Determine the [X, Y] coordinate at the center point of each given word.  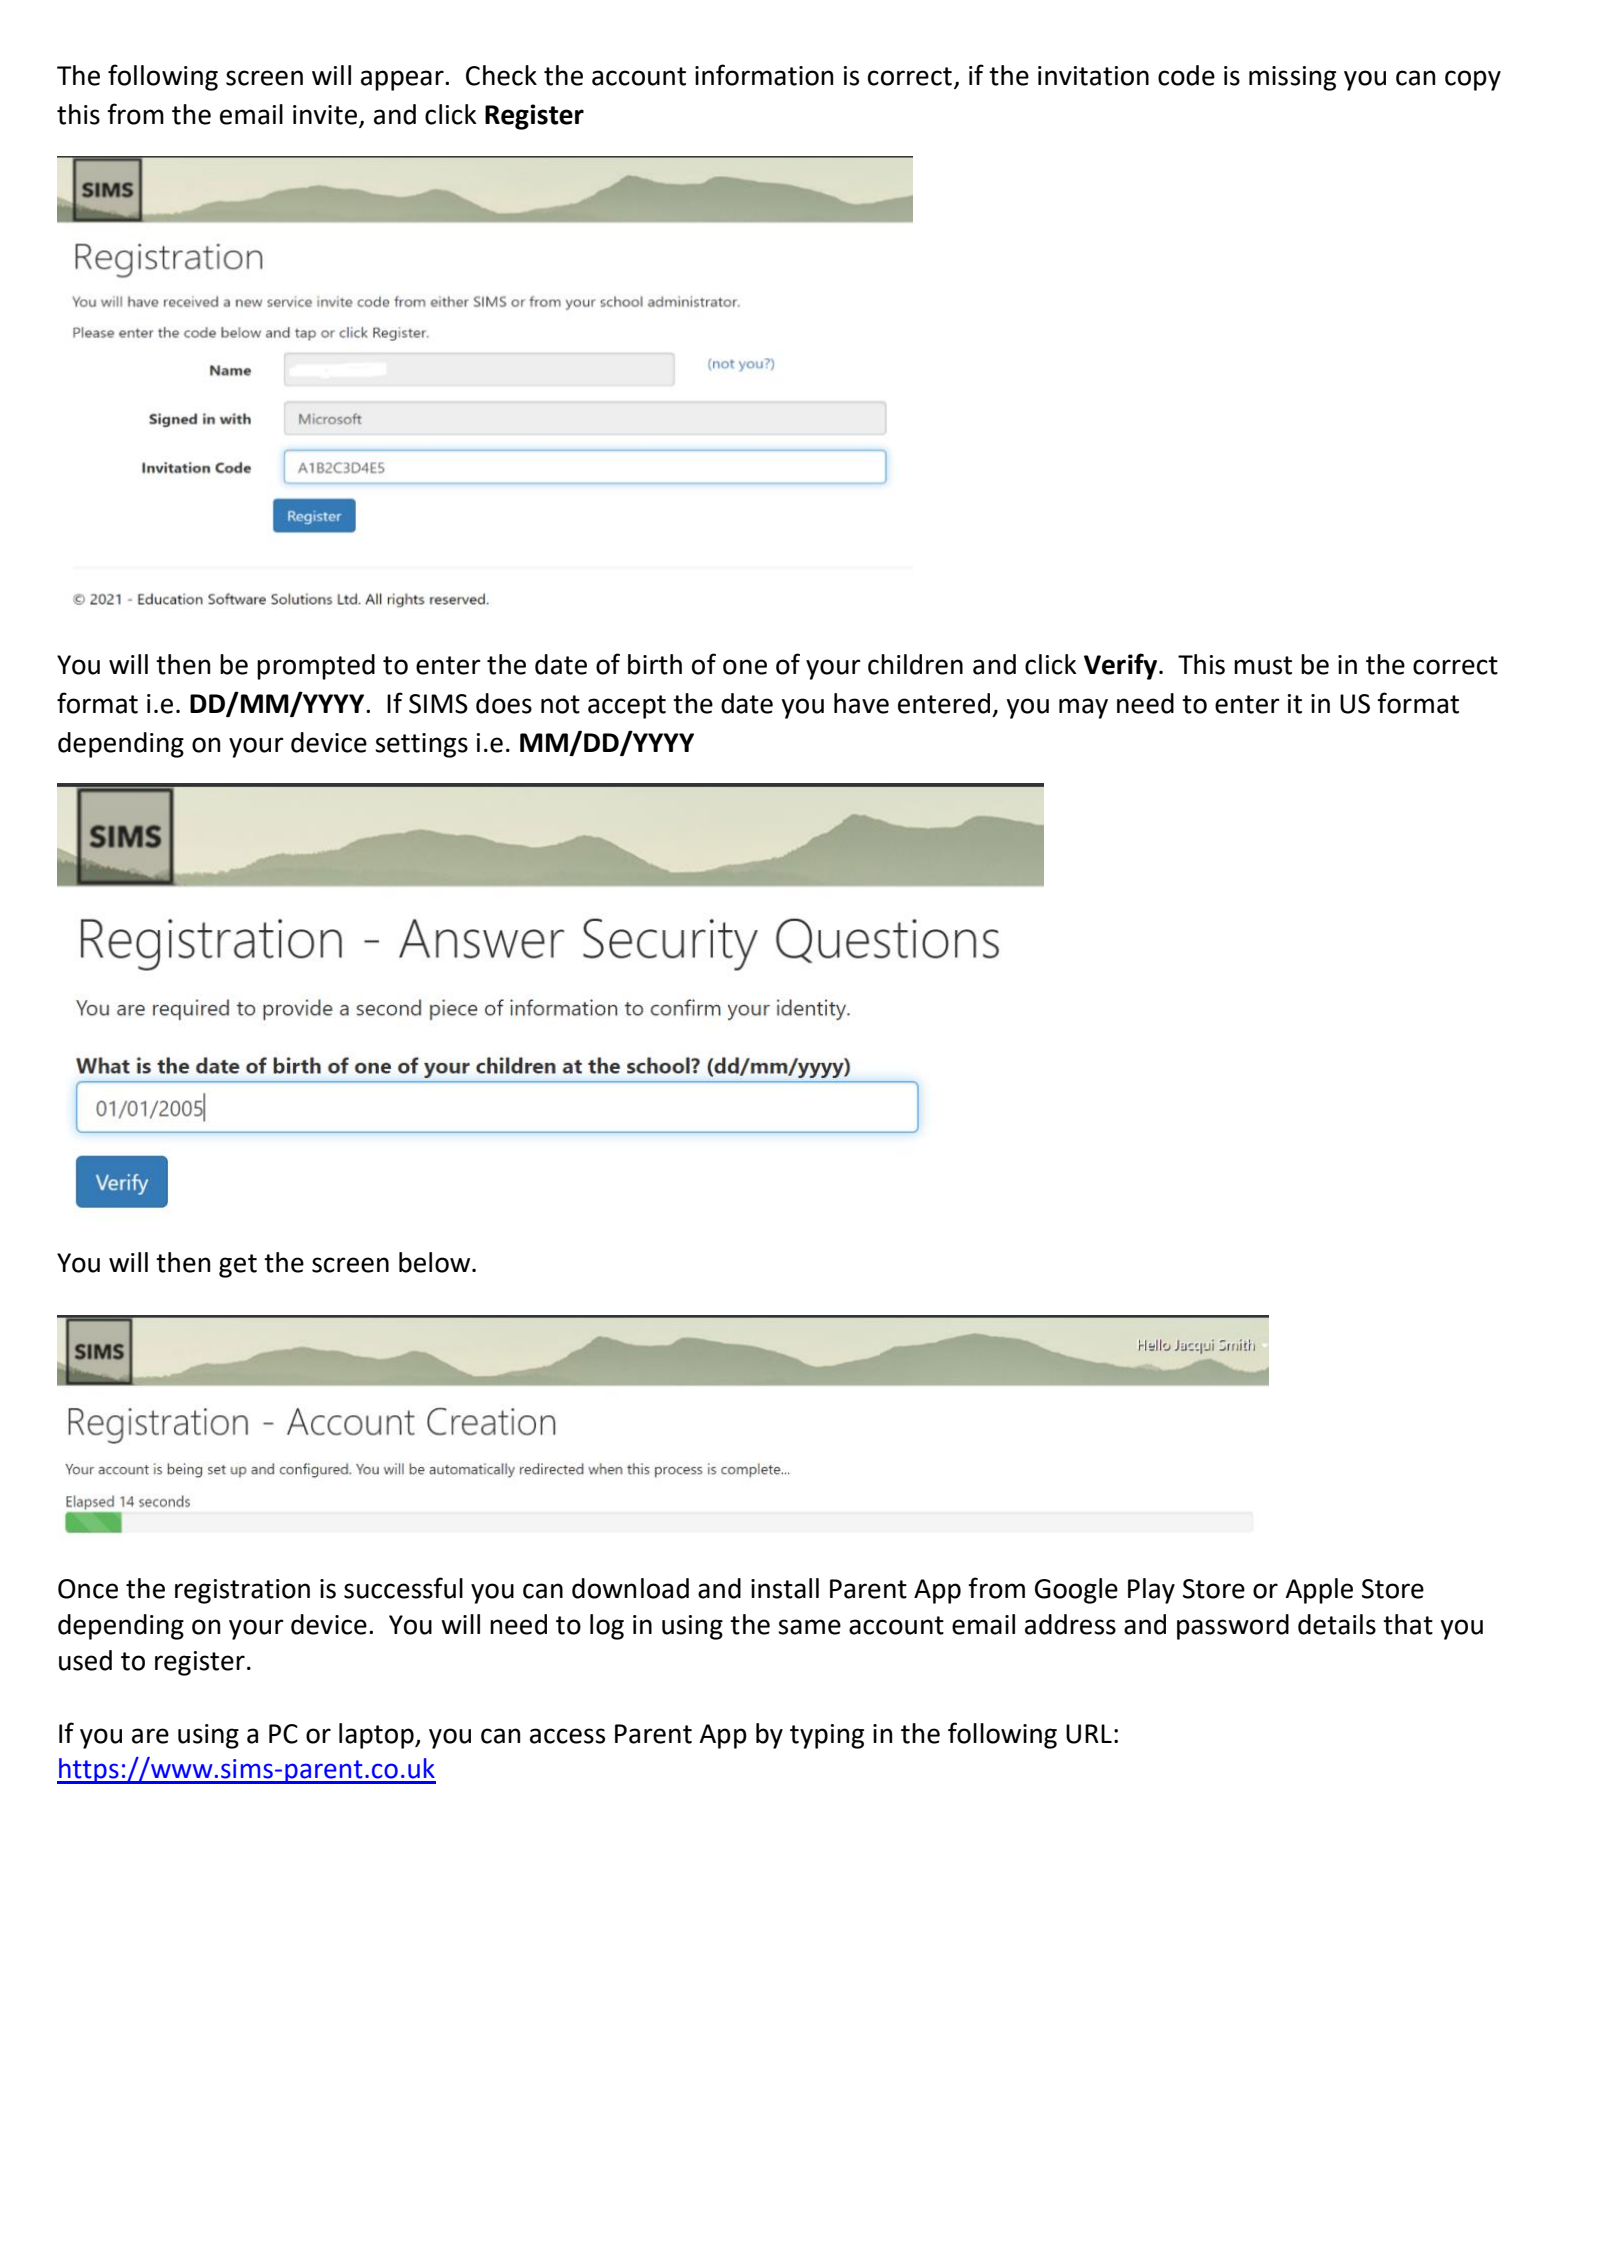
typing [827, 1736]
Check [501, 75]
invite [325, 115]
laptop [377, 1736]
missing [1292, 78]
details [1337, 1624]
